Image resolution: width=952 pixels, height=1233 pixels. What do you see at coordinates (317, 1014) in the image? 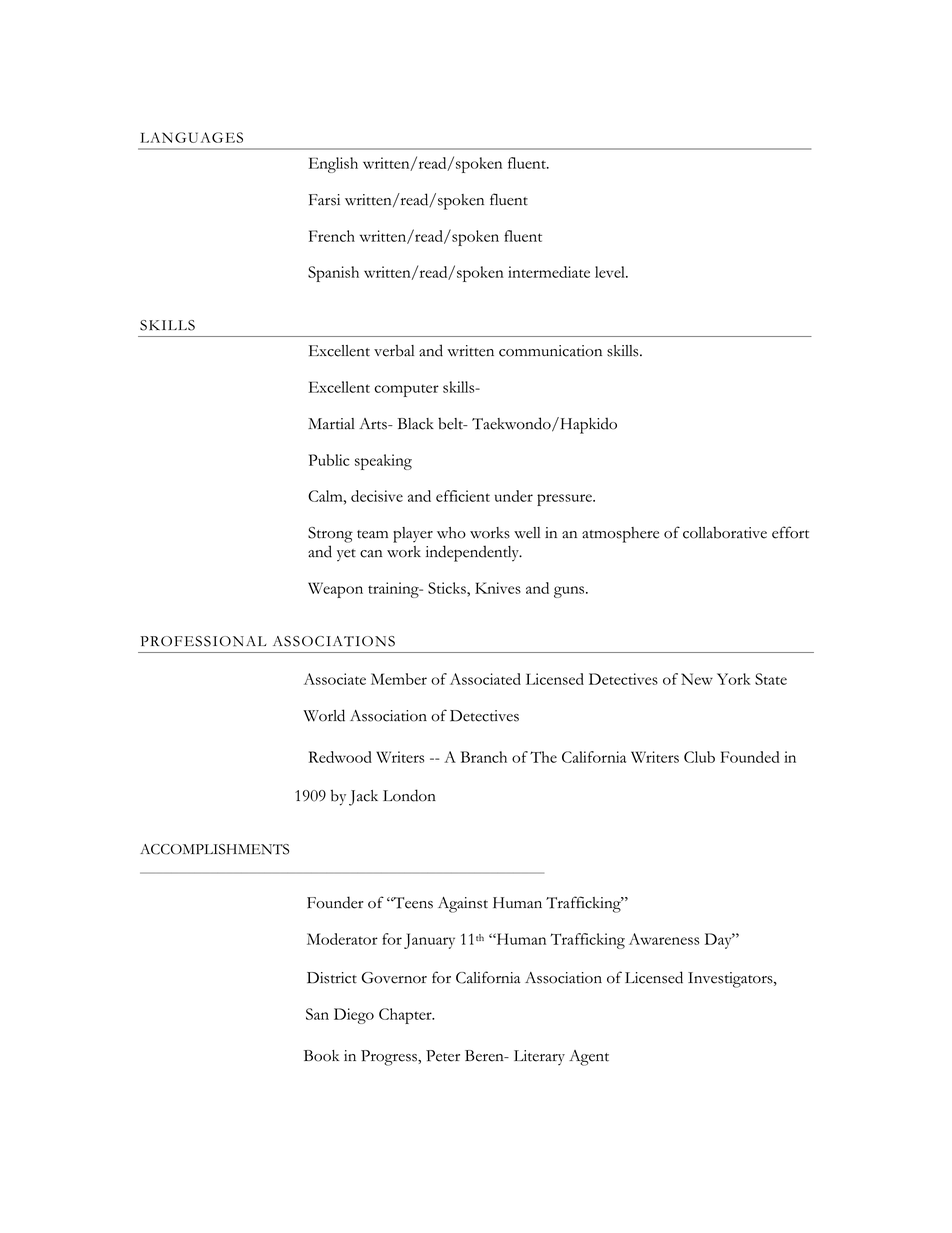
I see `San` at bounding box center [317, 1014].
